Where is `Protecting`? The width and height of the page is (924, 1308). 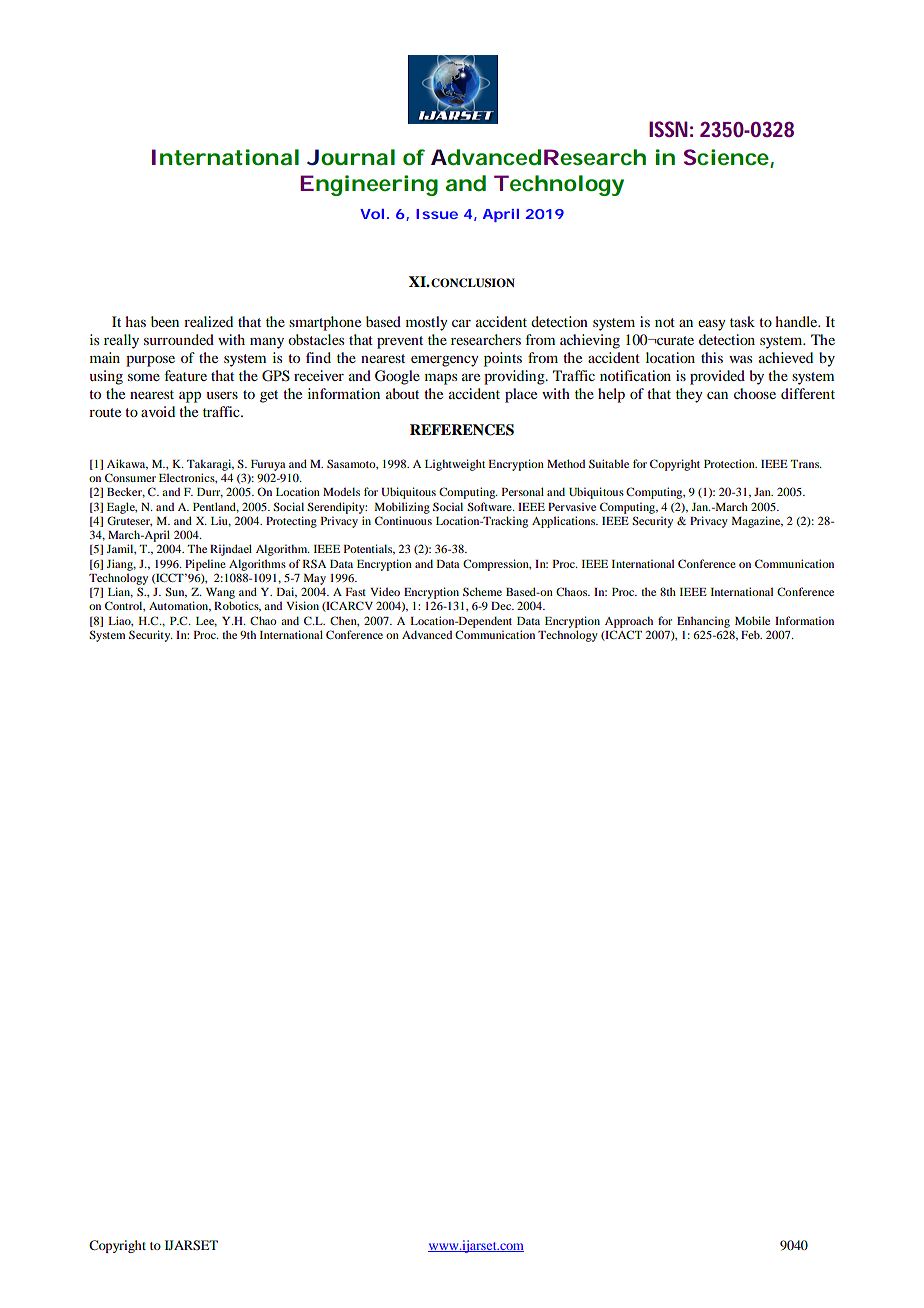 Protecting is located at coordinates (291, 522).
